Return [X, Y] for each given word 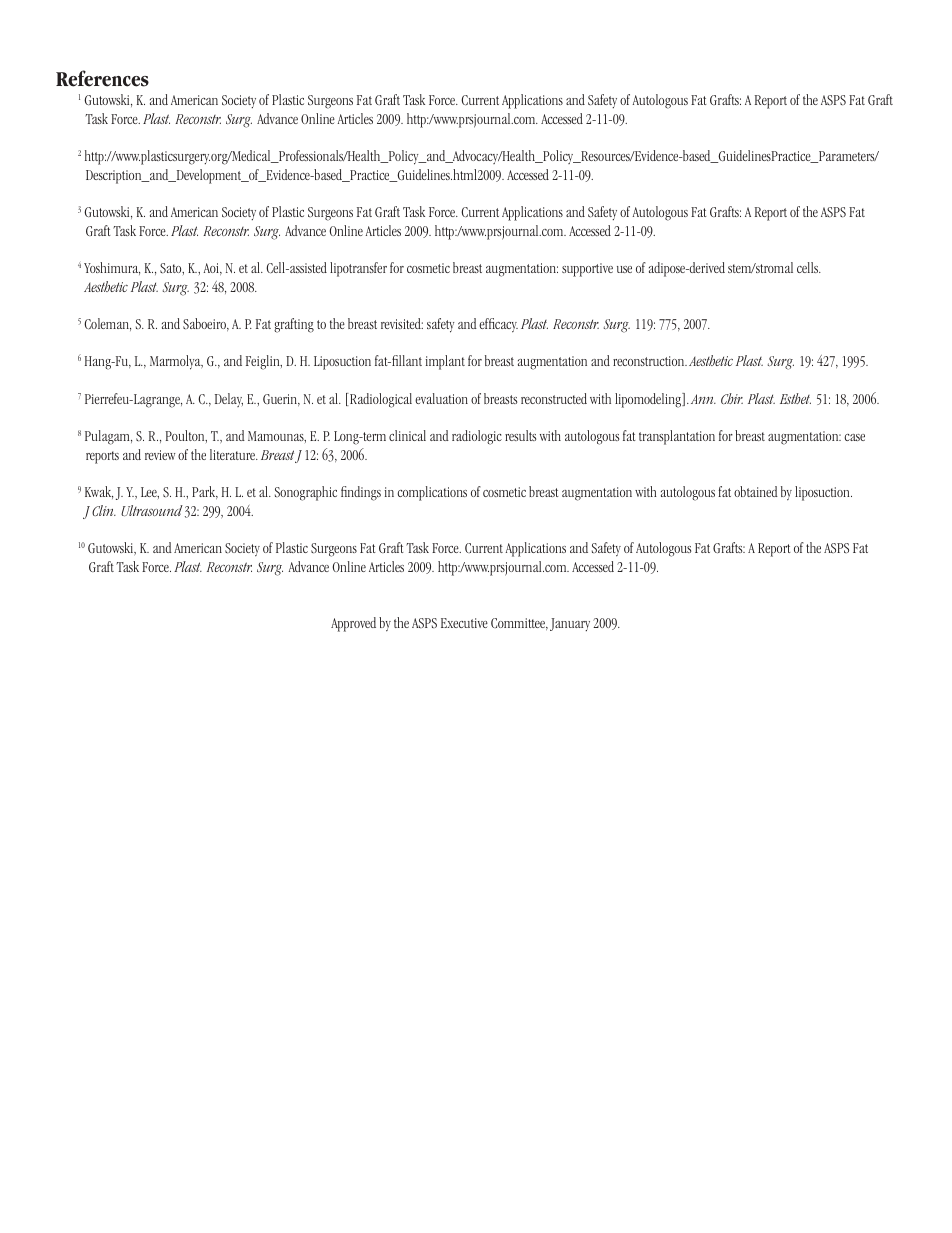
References [102, 78]
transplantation [677, 437]
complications [432, 493]
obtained [756, 491]
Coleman [107, 324]
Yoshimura [112, 268]
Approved [353, 624]
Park [205, 492]
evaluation [441, 398]
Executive [464, 623]
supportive [587, 270]
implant [445, 362]
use [624, 269]
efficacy [498, 325]
